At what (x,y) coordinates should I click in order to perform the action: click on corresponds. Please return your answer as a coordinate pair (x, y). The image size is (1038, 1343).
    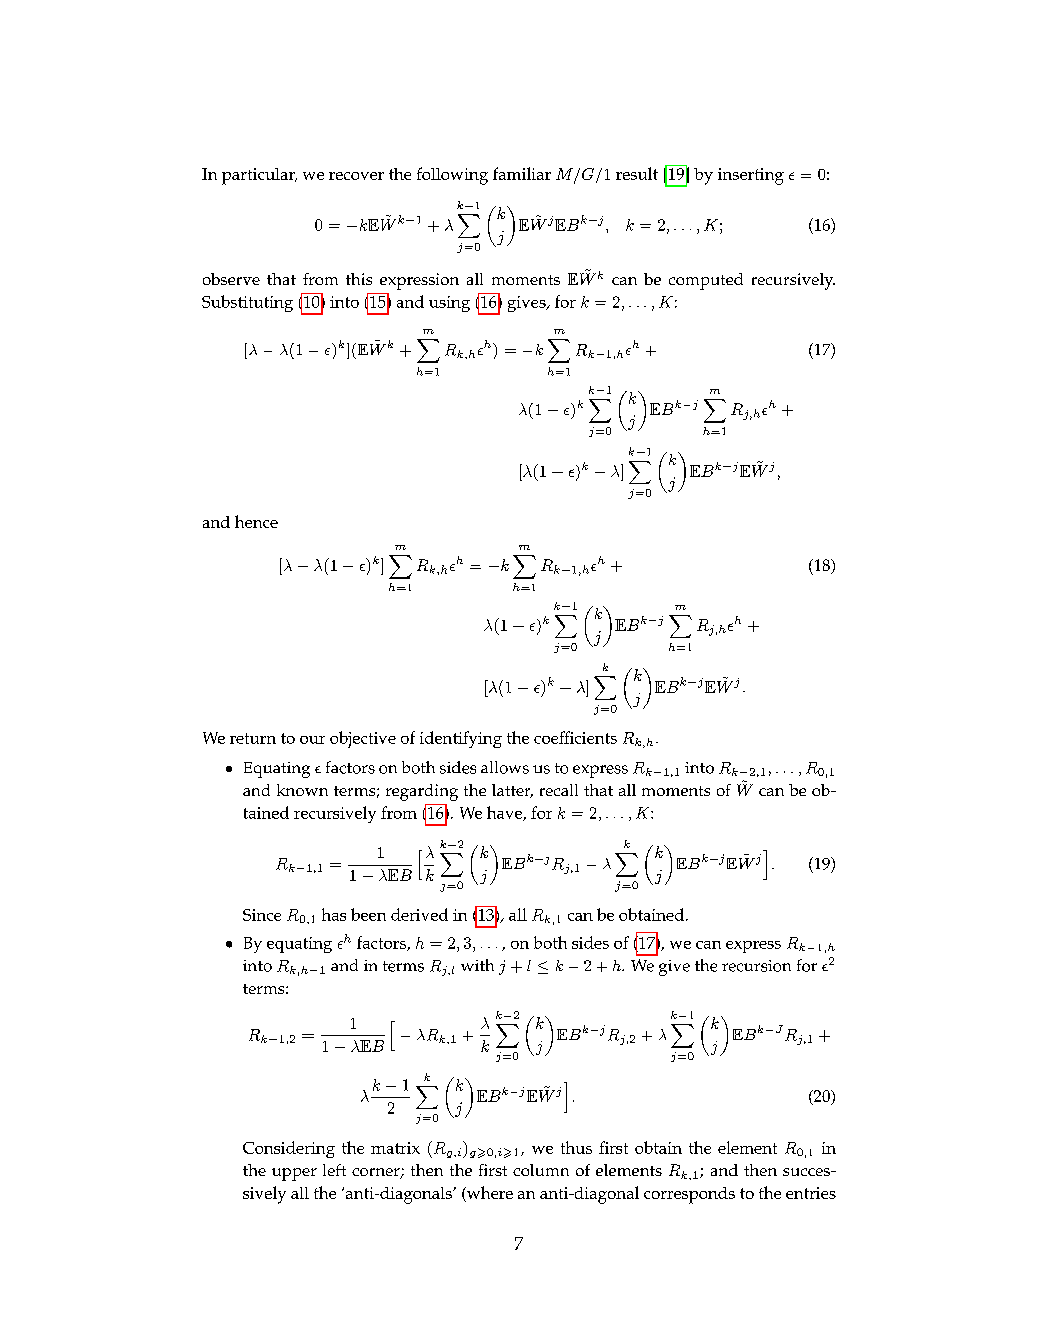
    Looking at the image, I should click on (689, 1195).
